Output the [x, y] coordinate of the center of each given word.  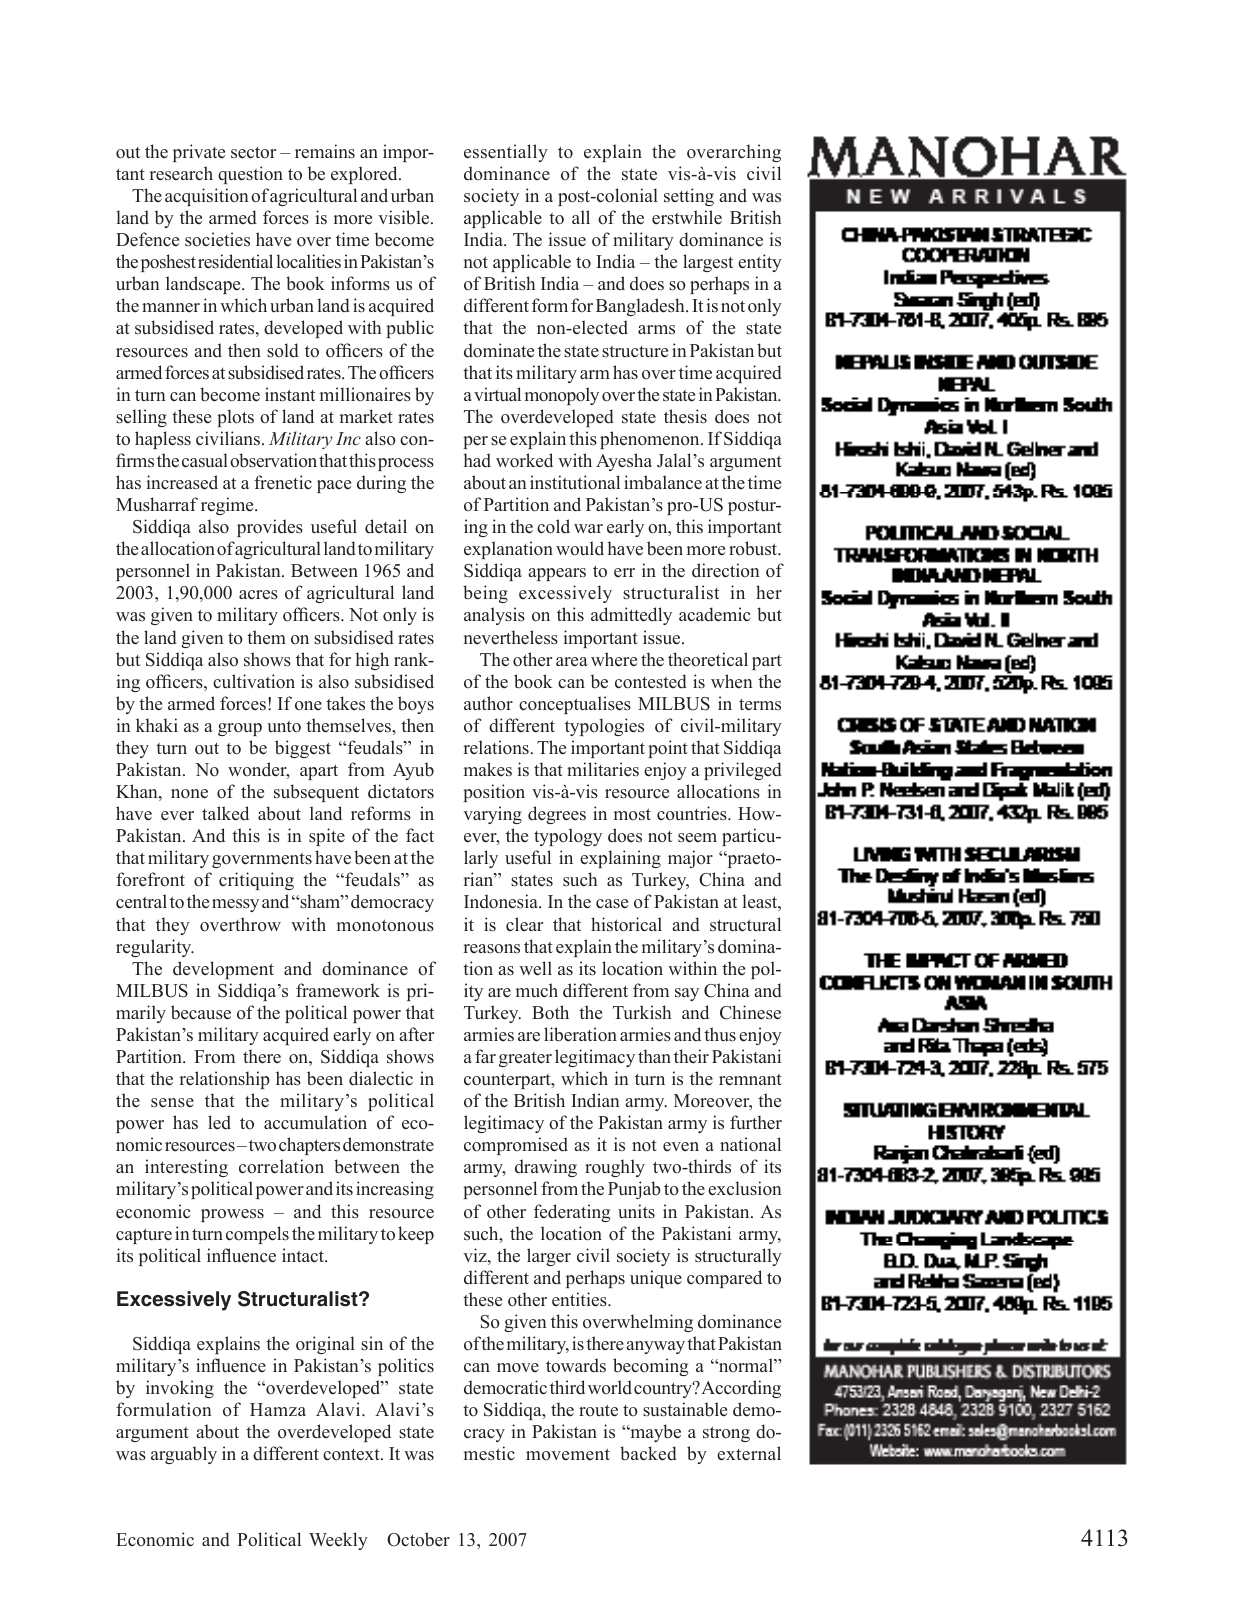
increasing [395, 1190]
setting [689, 197]
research [181, 173]
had [477, 460]
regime [228, 506]
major [690, 859]
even [681, 1147]
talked [225, 813]
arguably [184, 1455]
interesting [186, 1168]
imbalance [663, 482]
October [418, 1539]
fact [420, 835]
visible [405, 217]
